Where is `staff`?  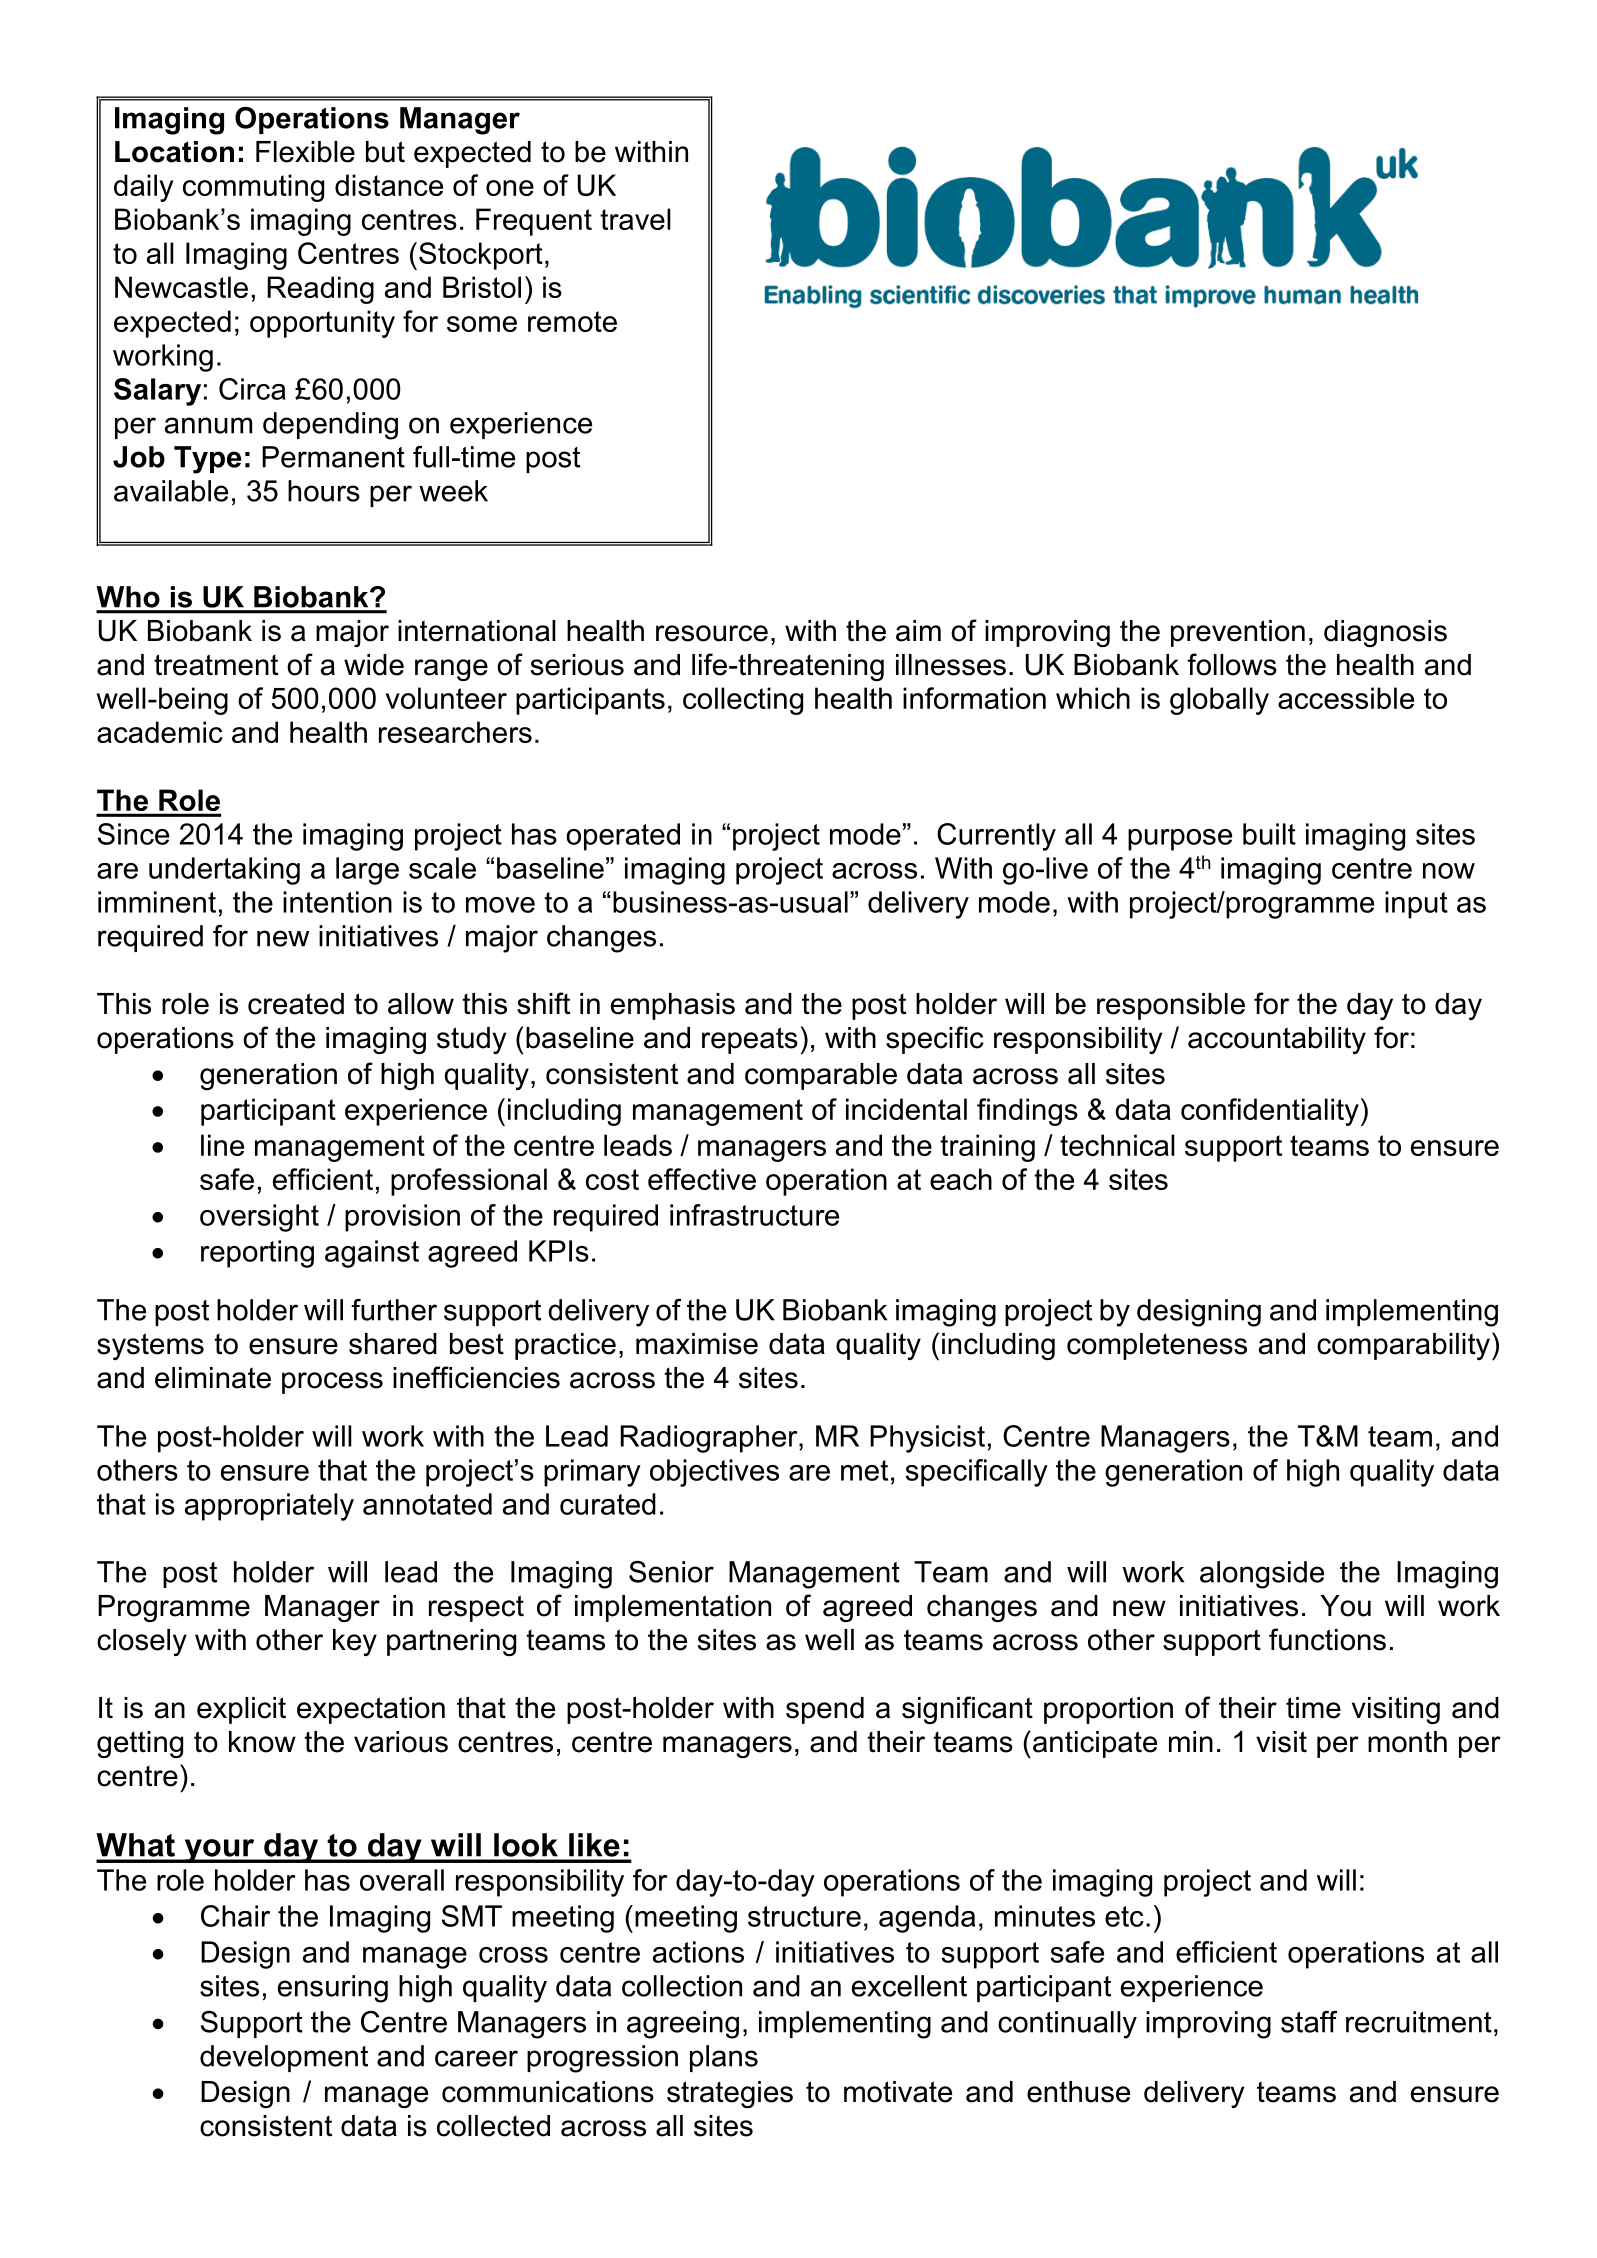
staff is located at coordinates (1309, 2022).
